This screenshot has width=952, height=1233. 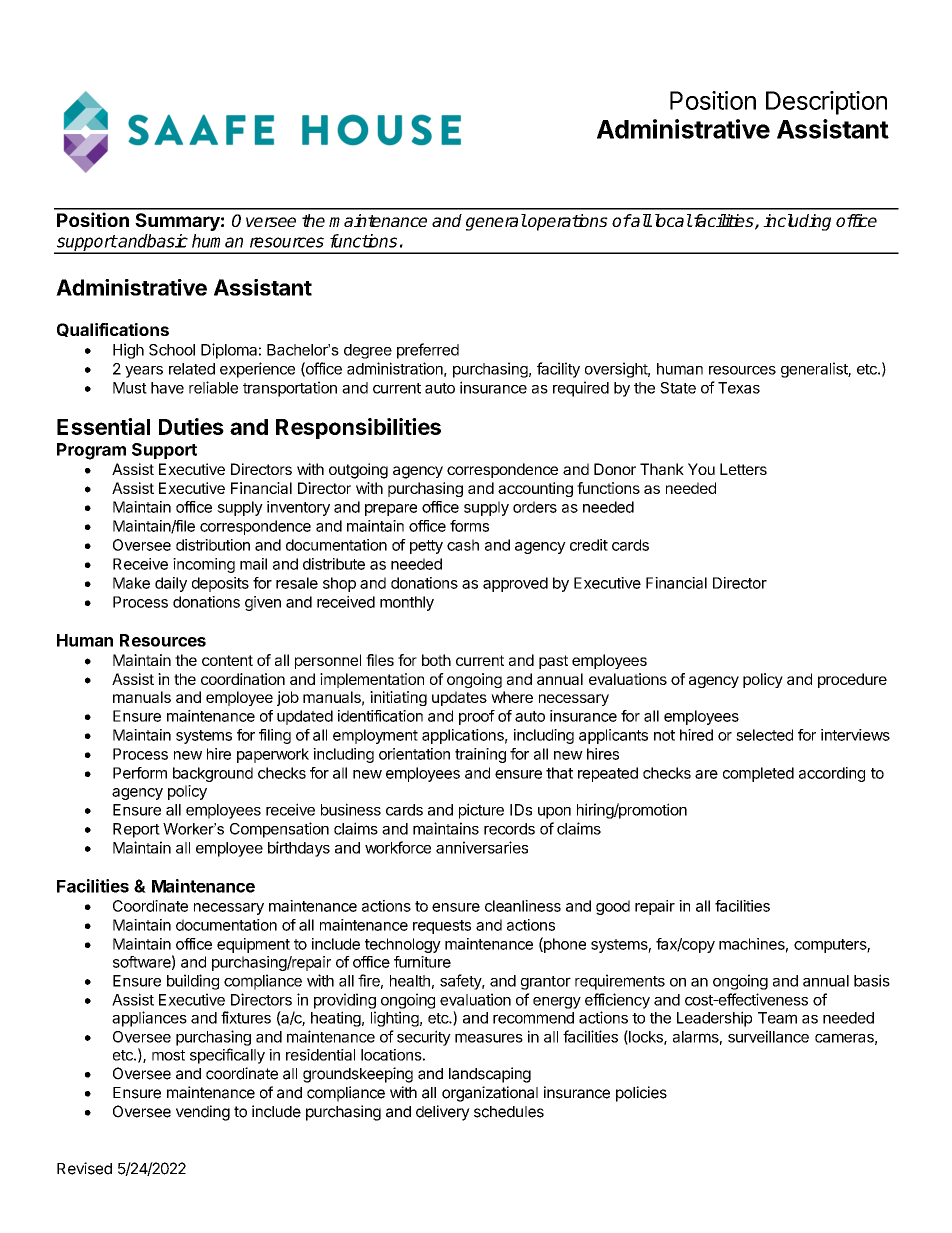 What do you see at coordinates (523, 906) in the screenshot?
I see `cleanliness` at bounding box center [523, 906].
